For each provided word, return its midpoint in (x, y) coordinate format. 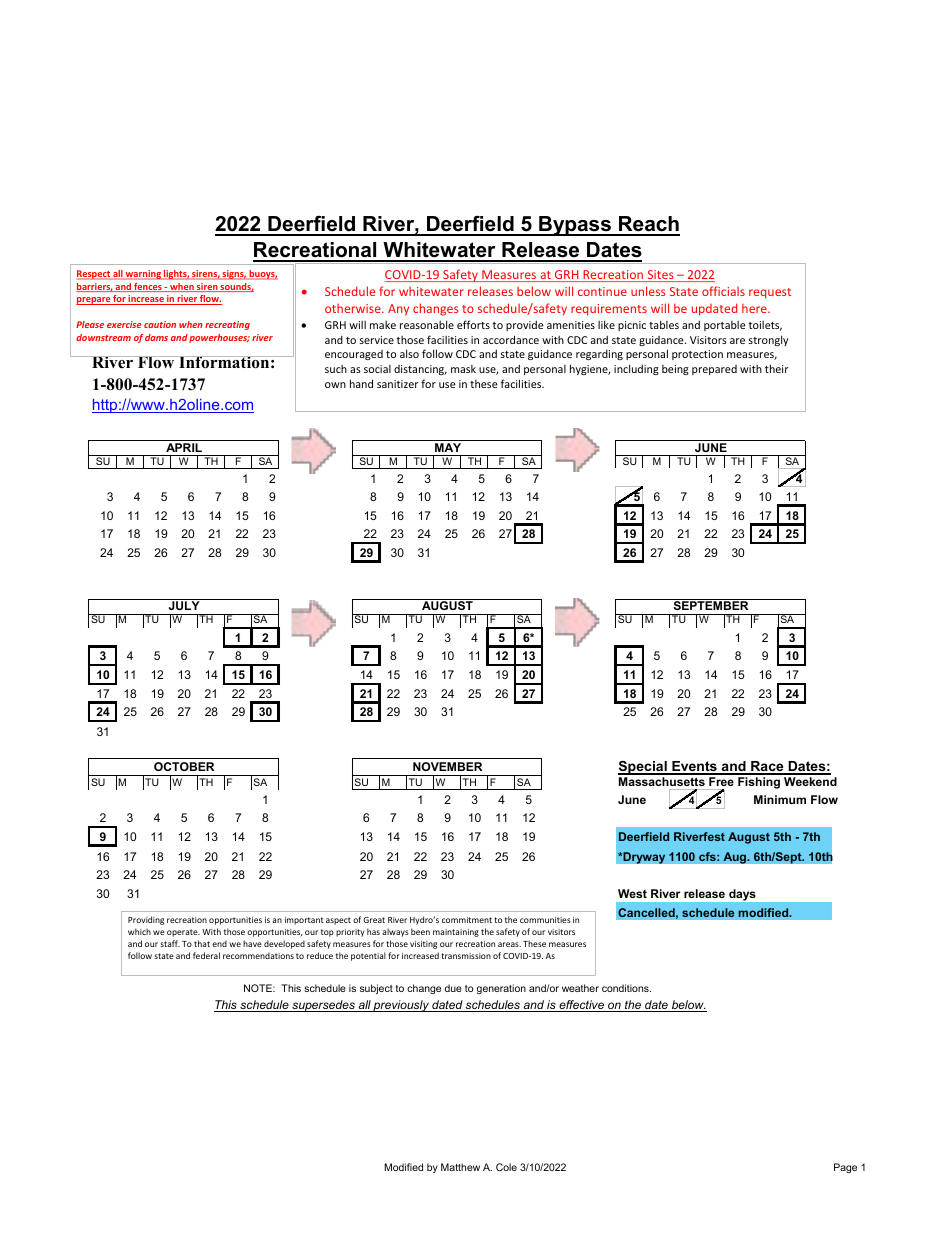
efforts (473, 324)
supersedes (323, 1006)
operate (183, 933)
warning (143, 275)
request (770, 293)
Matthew (460, 1167)
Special (643, 768)
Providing (146, 920)
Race (767, 767)
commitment (467, 920)
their (777, 368)
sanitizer (398, 384)
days (742, 895)
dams (156, 337)
